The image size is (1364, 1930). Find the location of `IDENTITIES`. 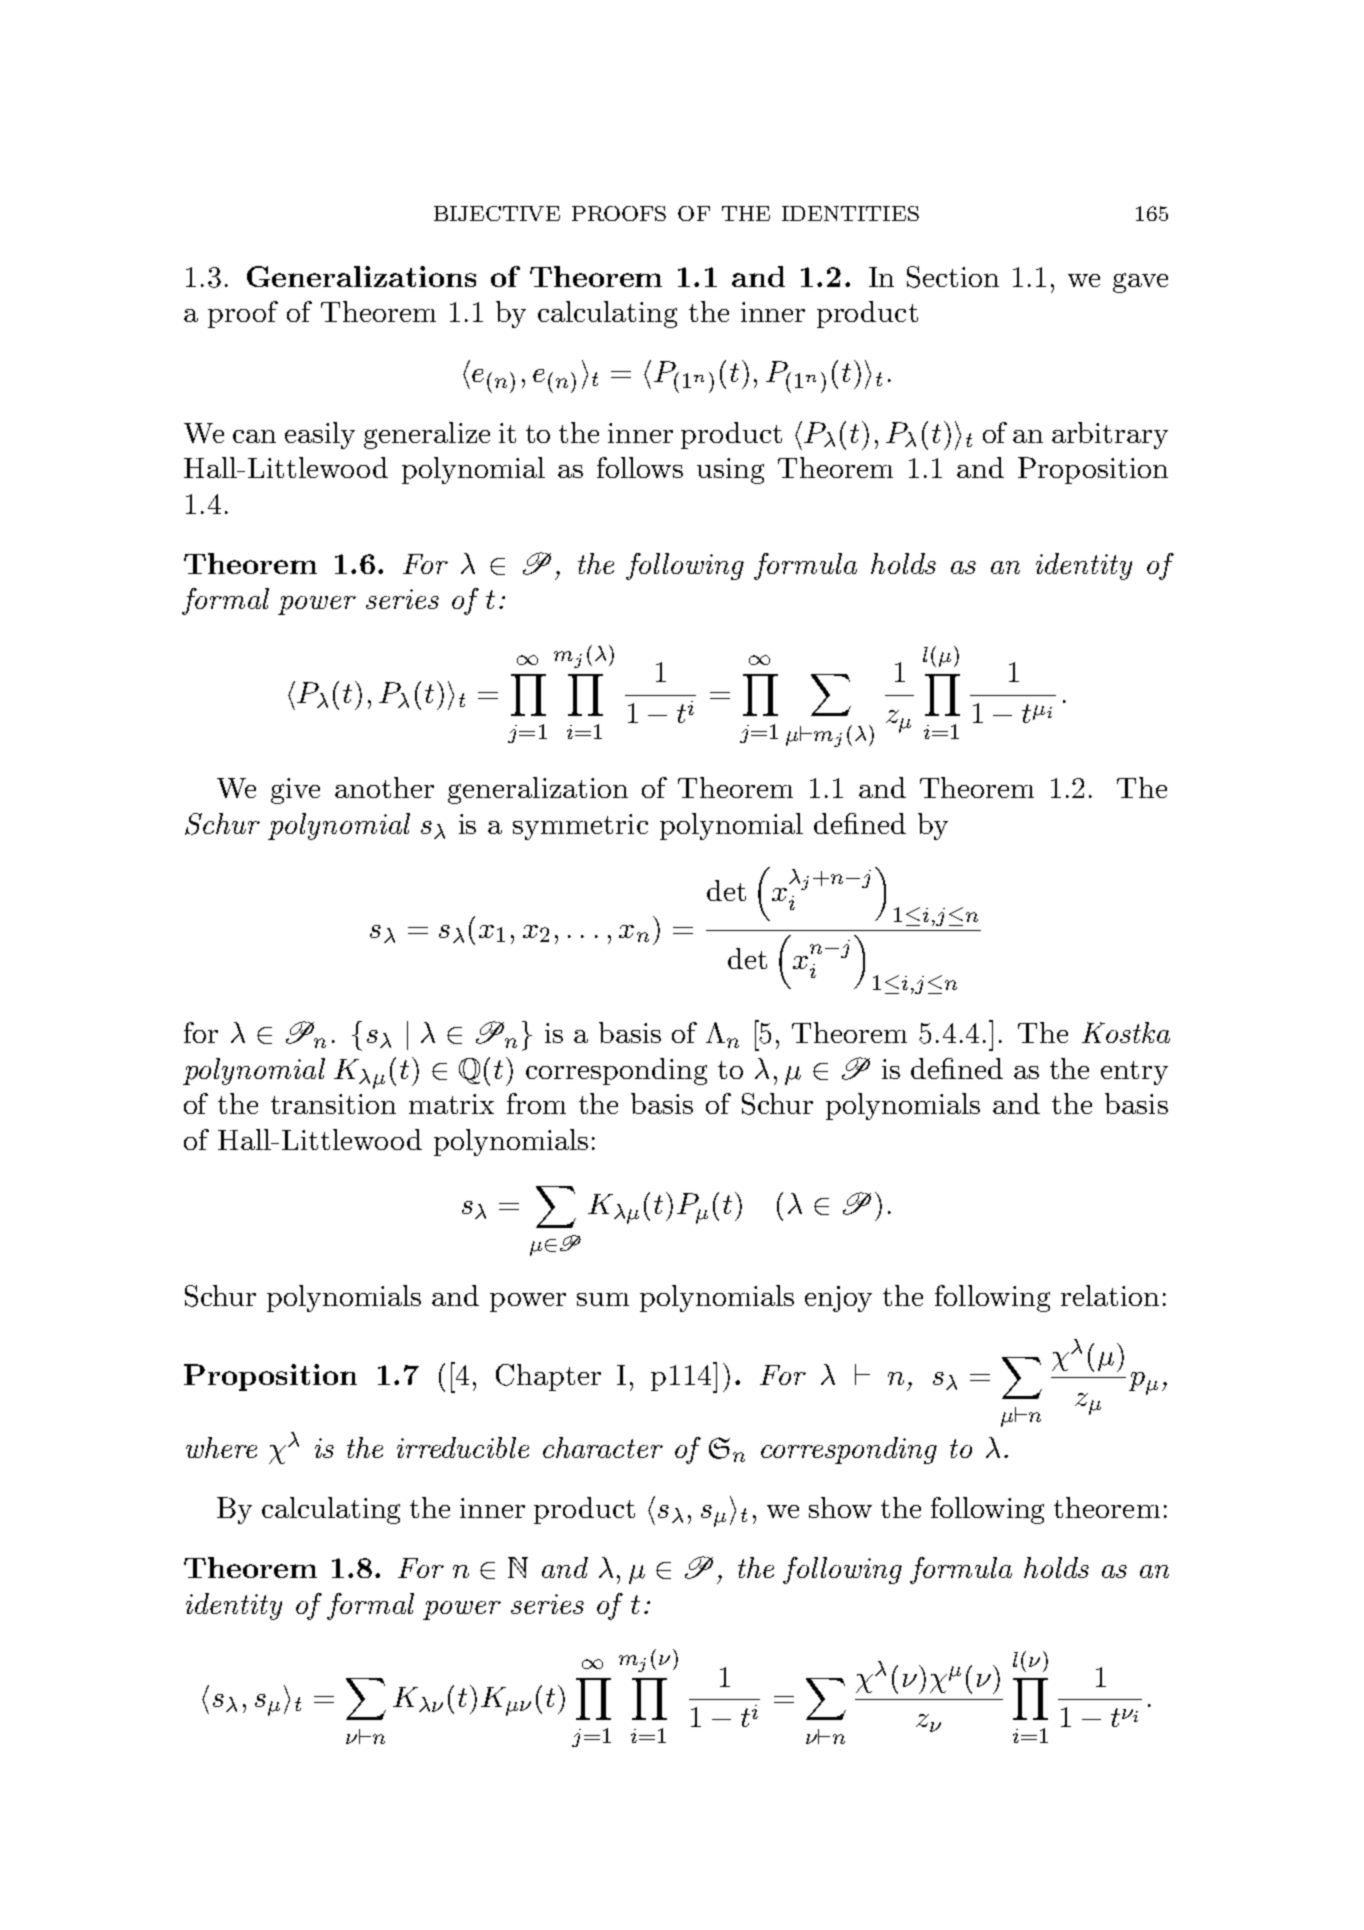

IDENTITIES is located at coordinates (850, 213).
